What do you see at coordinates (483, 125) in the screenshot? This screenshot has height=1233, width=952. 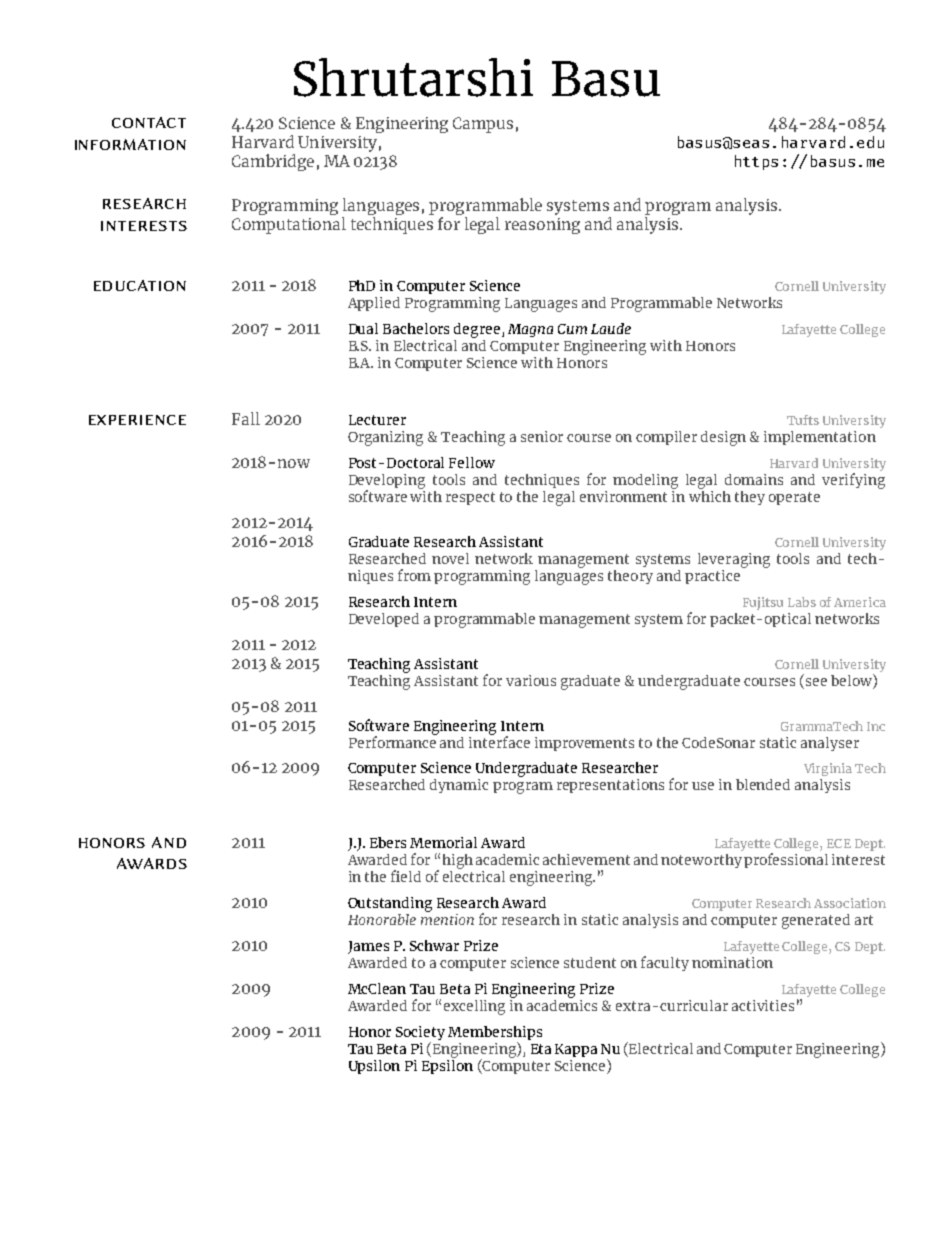 I see `Campus` at bounding box center [483, 125].
